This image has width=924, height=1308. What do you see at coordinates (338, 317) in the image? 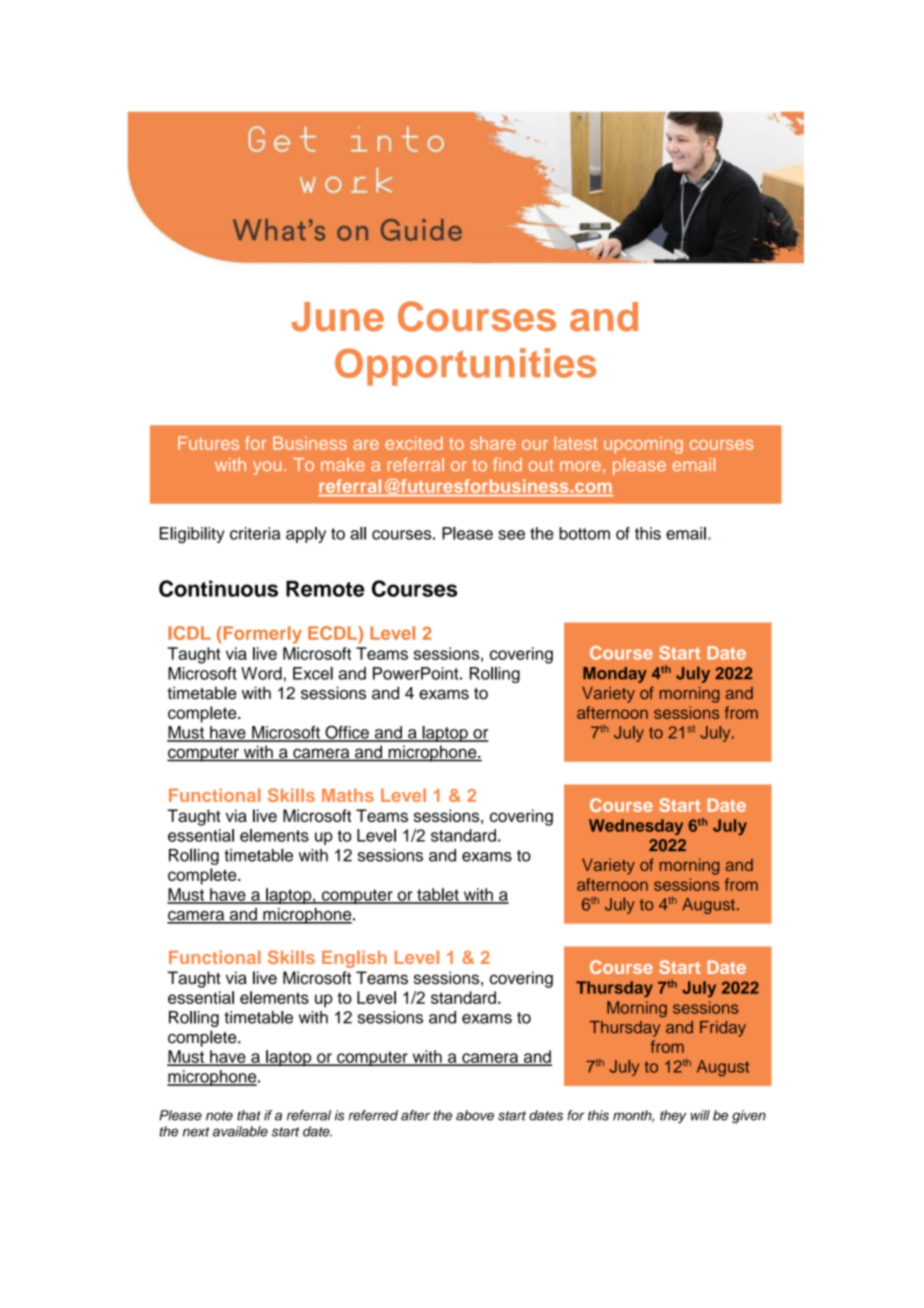
I see `June` at bounding box center [338, 317].
